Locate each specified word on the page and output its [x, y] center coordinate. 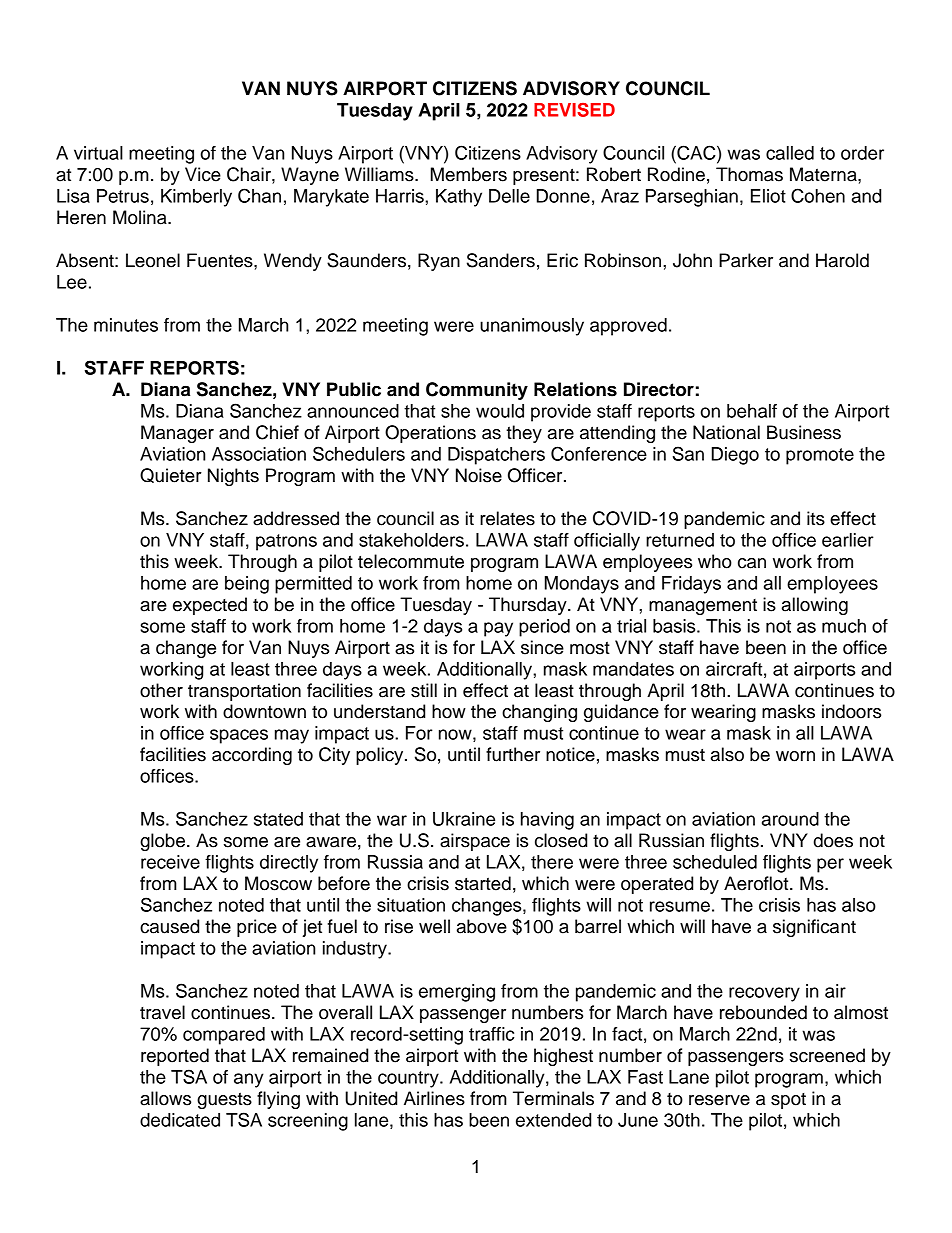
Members [469, 174]
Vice [203, 174]
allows [165, 1098]
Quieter [171, 475]
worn [795, 756]
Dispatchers [496, 456]
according [252, 756]
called [790, 153]
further [513, 754]
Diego [735, 456]
